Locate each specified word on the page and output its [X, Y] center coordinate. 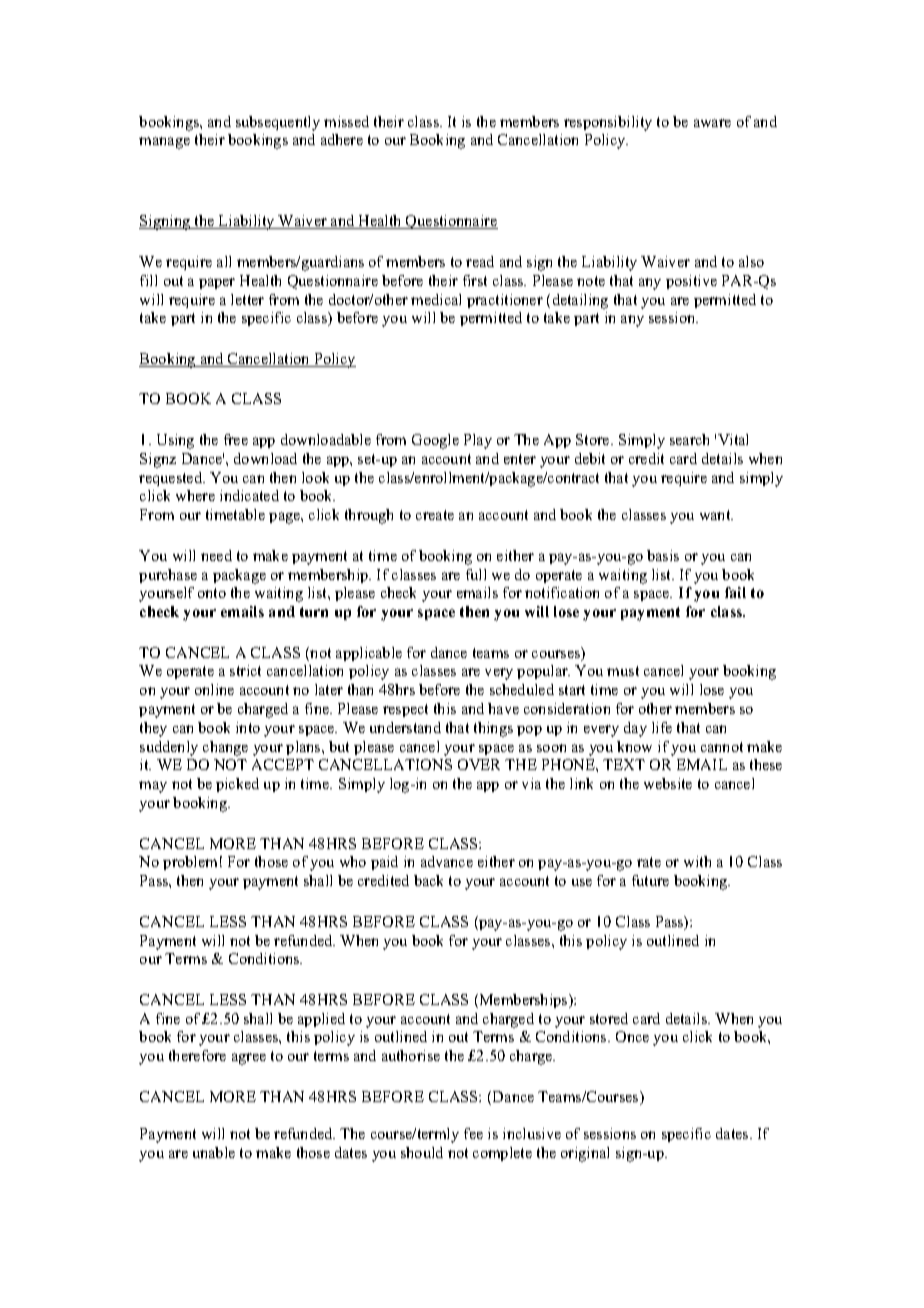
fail [735, 592]
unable [214, 1152]
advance [447, 861]
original [585, 1154]
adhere [342, 139]
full [476, 574]
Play [478, 441]
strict [245, 670]
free [236, 439]
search [689, 439]
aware [712, 123]
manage [164, 143]
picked [237, 785]
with [697, 861]
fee [473, 1133]
